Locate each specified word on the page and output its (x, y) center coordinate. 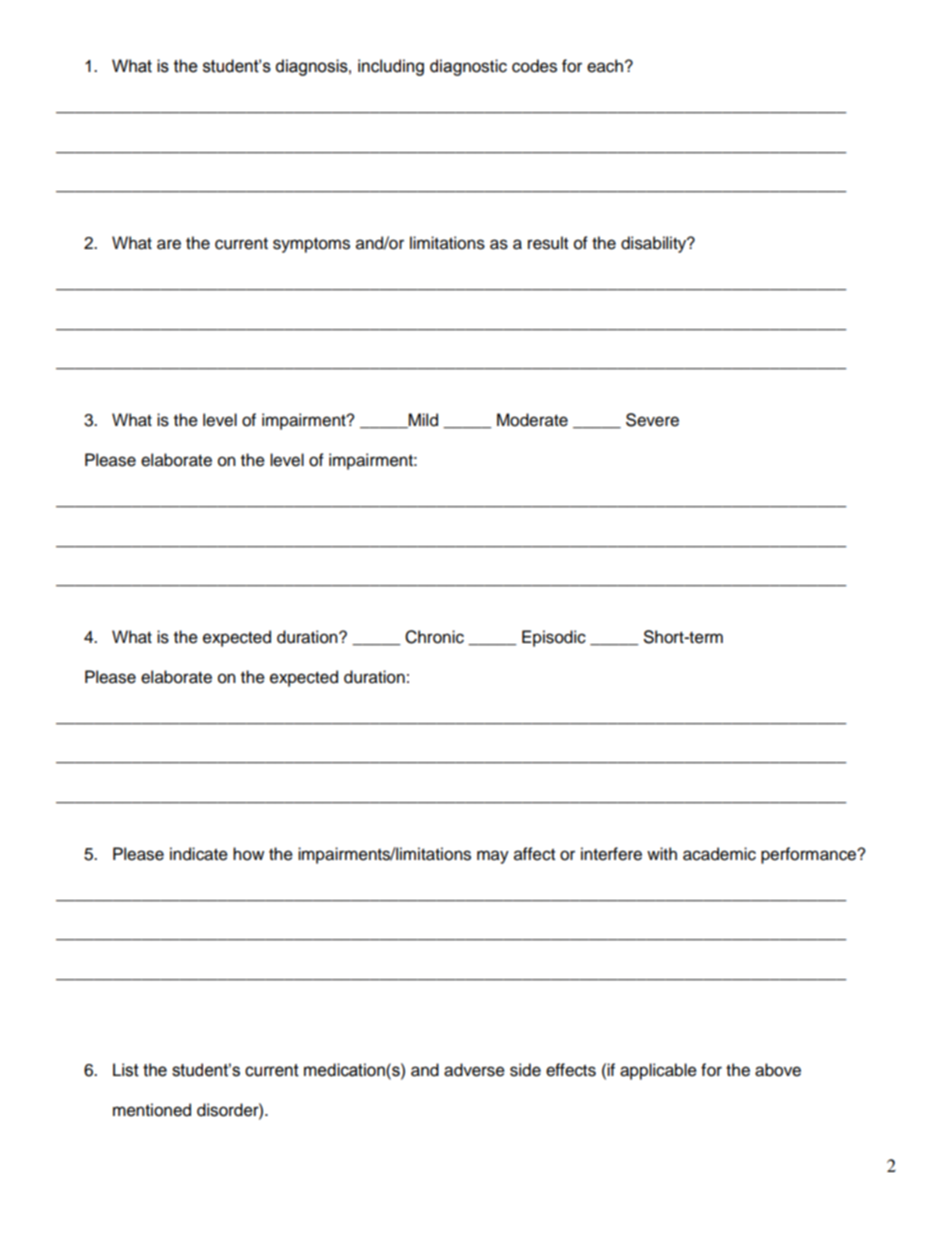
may (493, 857)
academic (719, 854)
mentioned (152, 1110)
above (778, 1070)
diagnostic (468, 67)
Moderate (532, 420)
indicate (199, 854)
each (605, 66)
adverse (474, 1070)
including (391, 67)
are (169, 244)
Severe (652, 420)
